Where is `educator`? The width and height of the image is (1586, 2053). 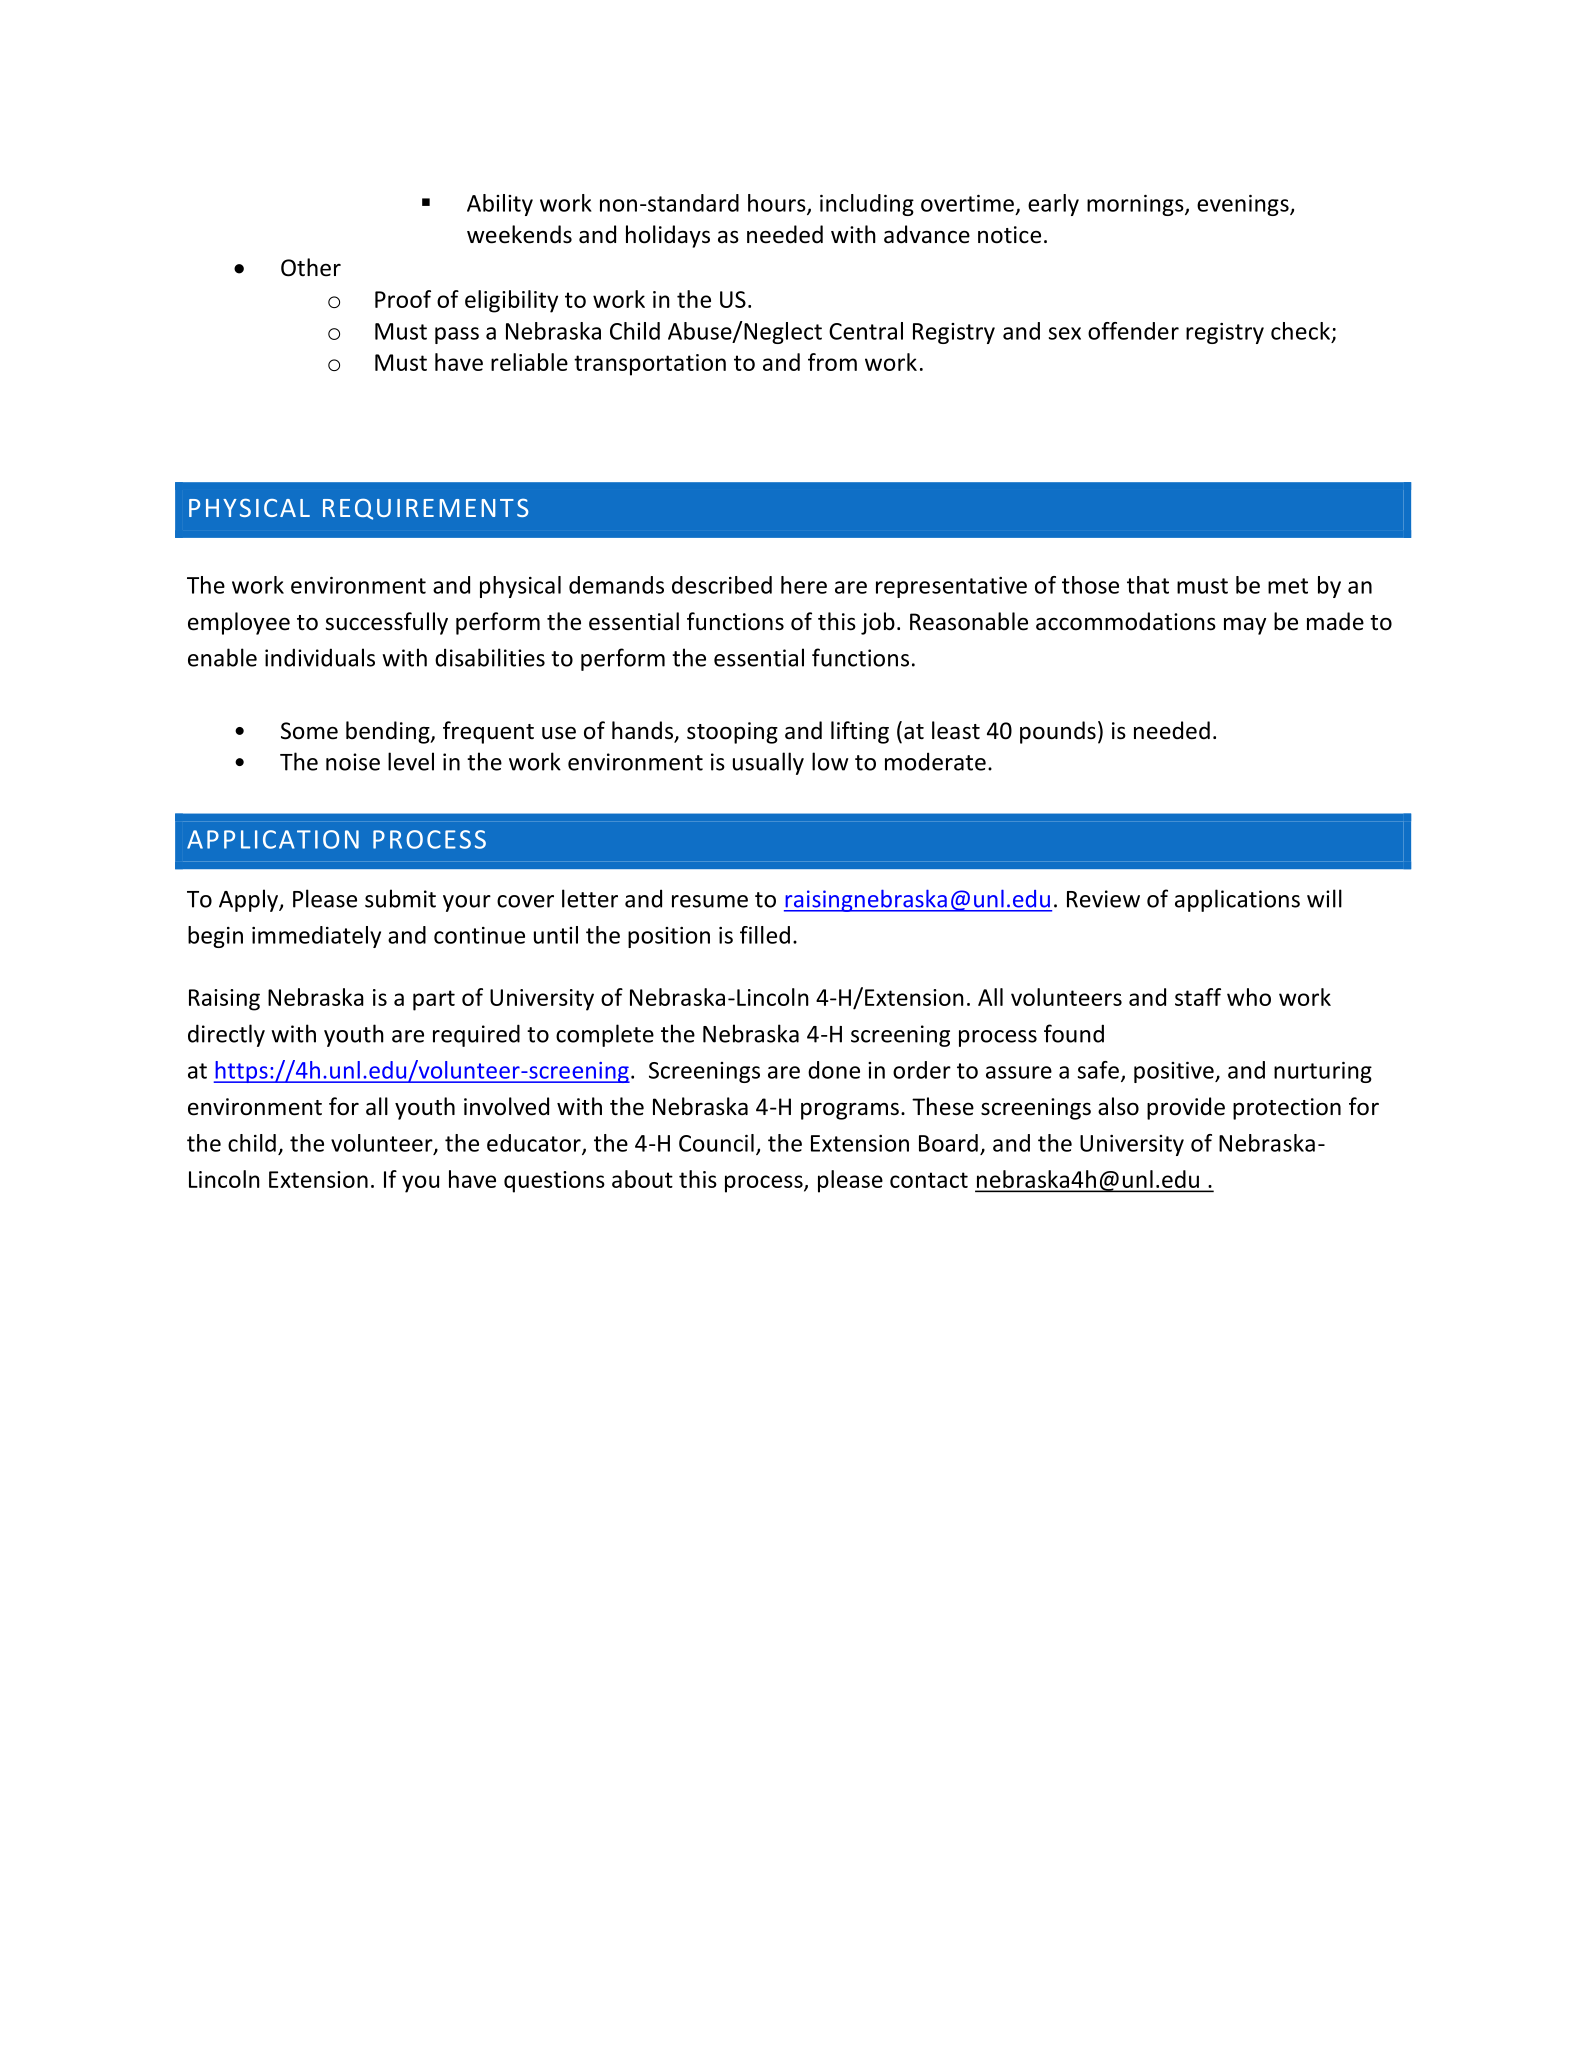
educator is located at coordinates (535, 1144).
